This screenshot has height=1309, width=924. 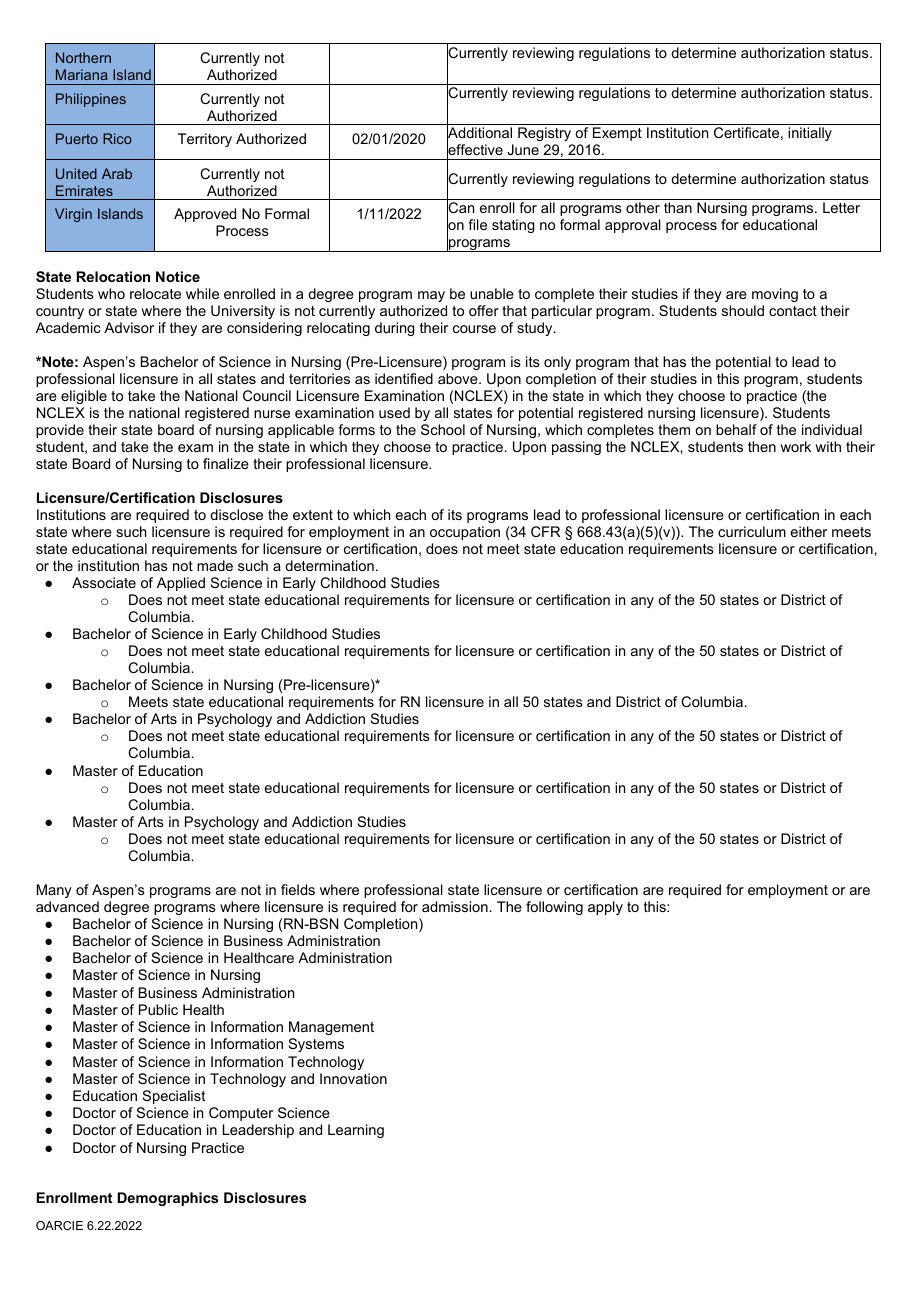 What do you see at coordinates (465, 533) in the screenshot?
I see `occupation` at bounding box center [465, 533].
